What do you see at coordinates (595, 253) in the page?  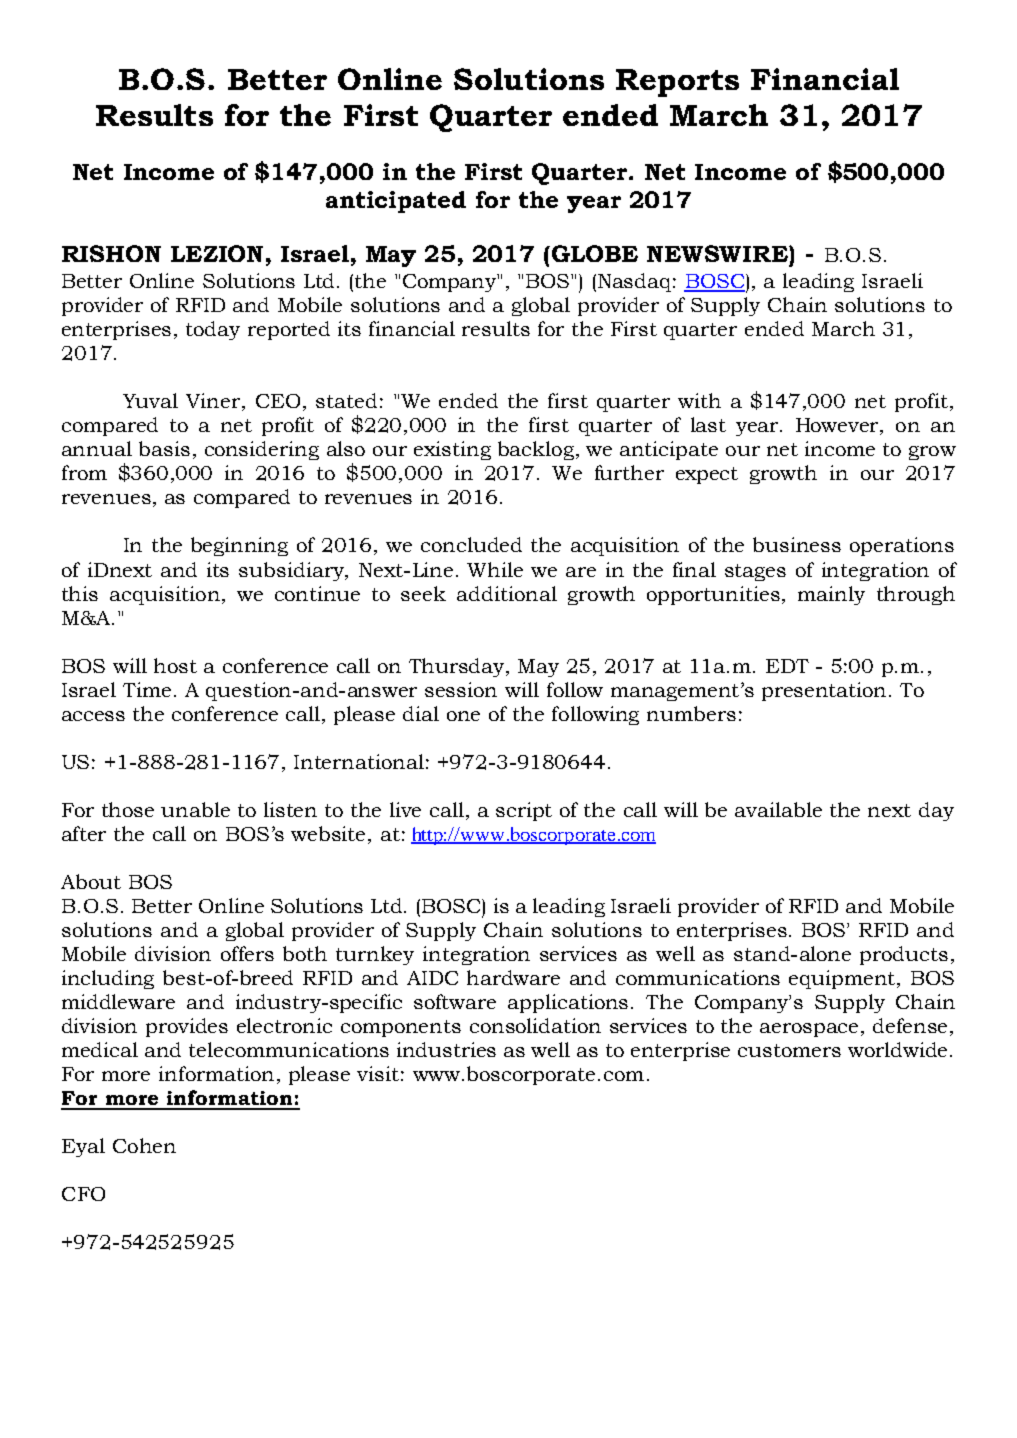 I see `GLOBE` at bounding box center [595, 253].
